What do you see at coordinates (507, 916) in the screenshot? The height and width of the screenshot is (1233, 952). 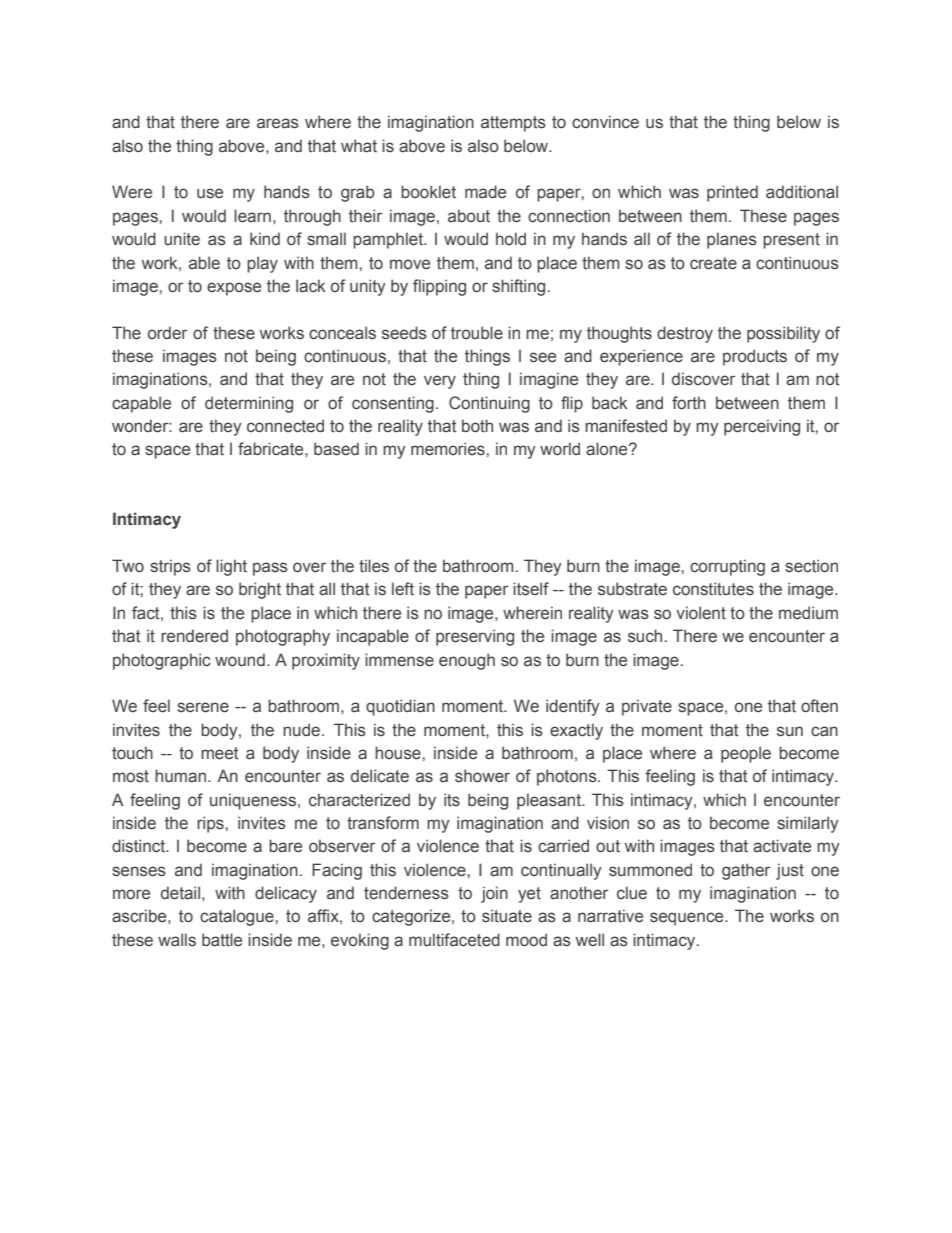 I see `situate` at bounding box center [507, 916].
